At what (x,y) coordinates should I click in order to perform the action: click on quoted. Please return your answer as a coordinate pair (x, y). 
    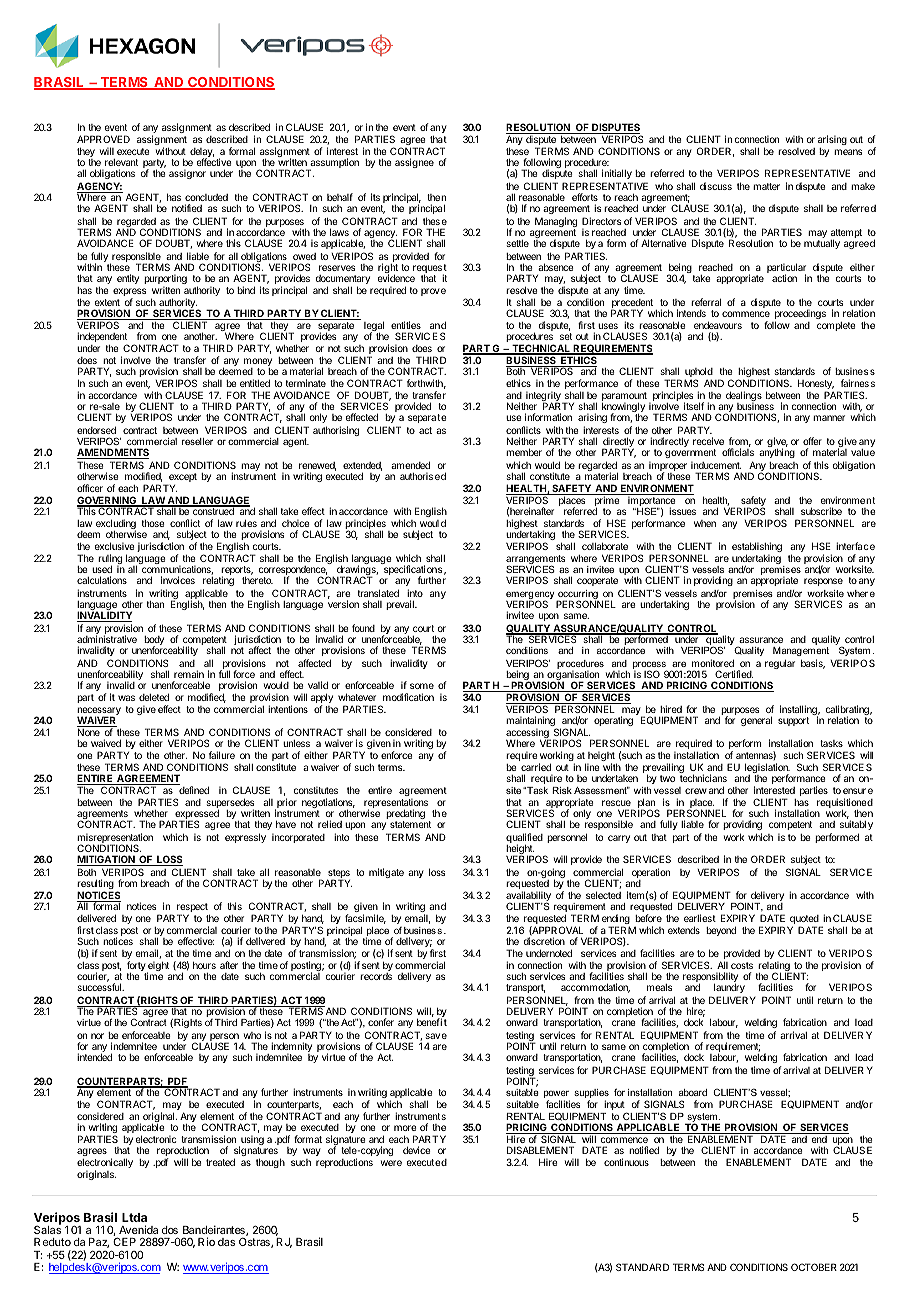
    Looking at the image, I should click on (804, 921).
